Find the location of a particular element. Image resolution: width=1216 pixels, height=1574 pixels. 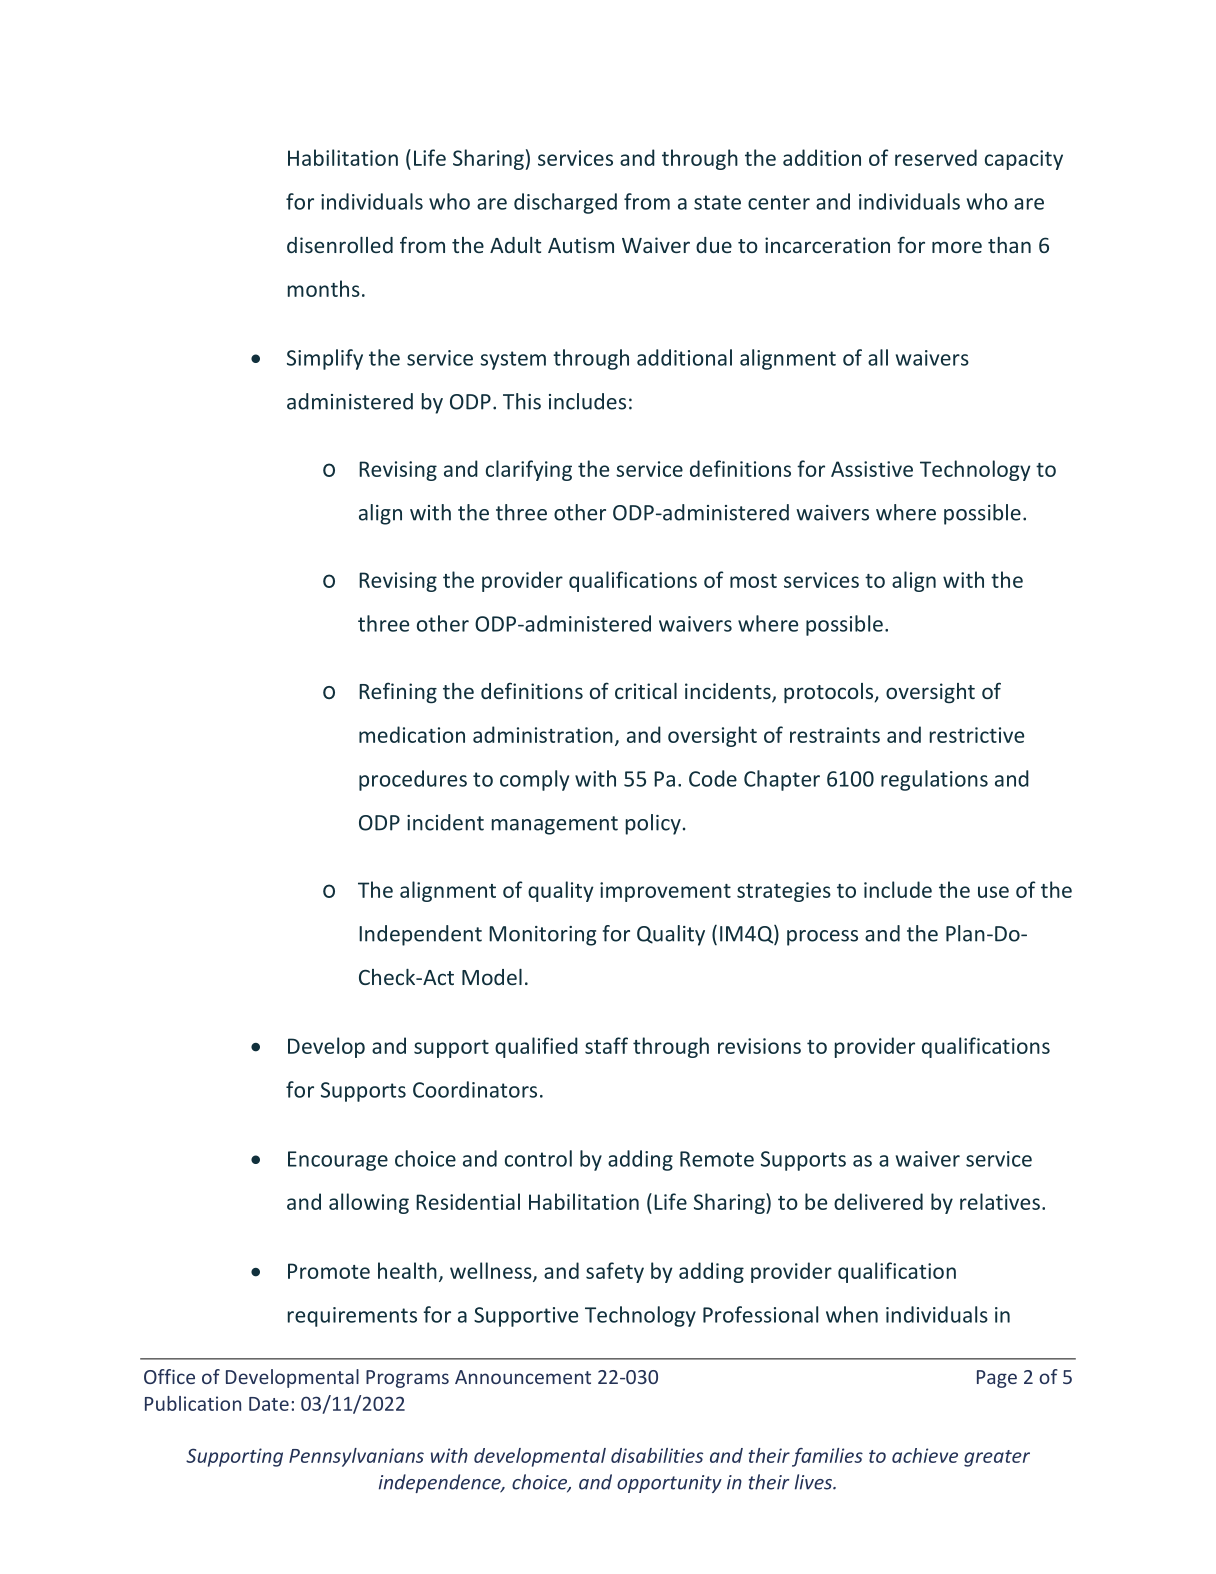

management is located at coordinates (555, 825).
